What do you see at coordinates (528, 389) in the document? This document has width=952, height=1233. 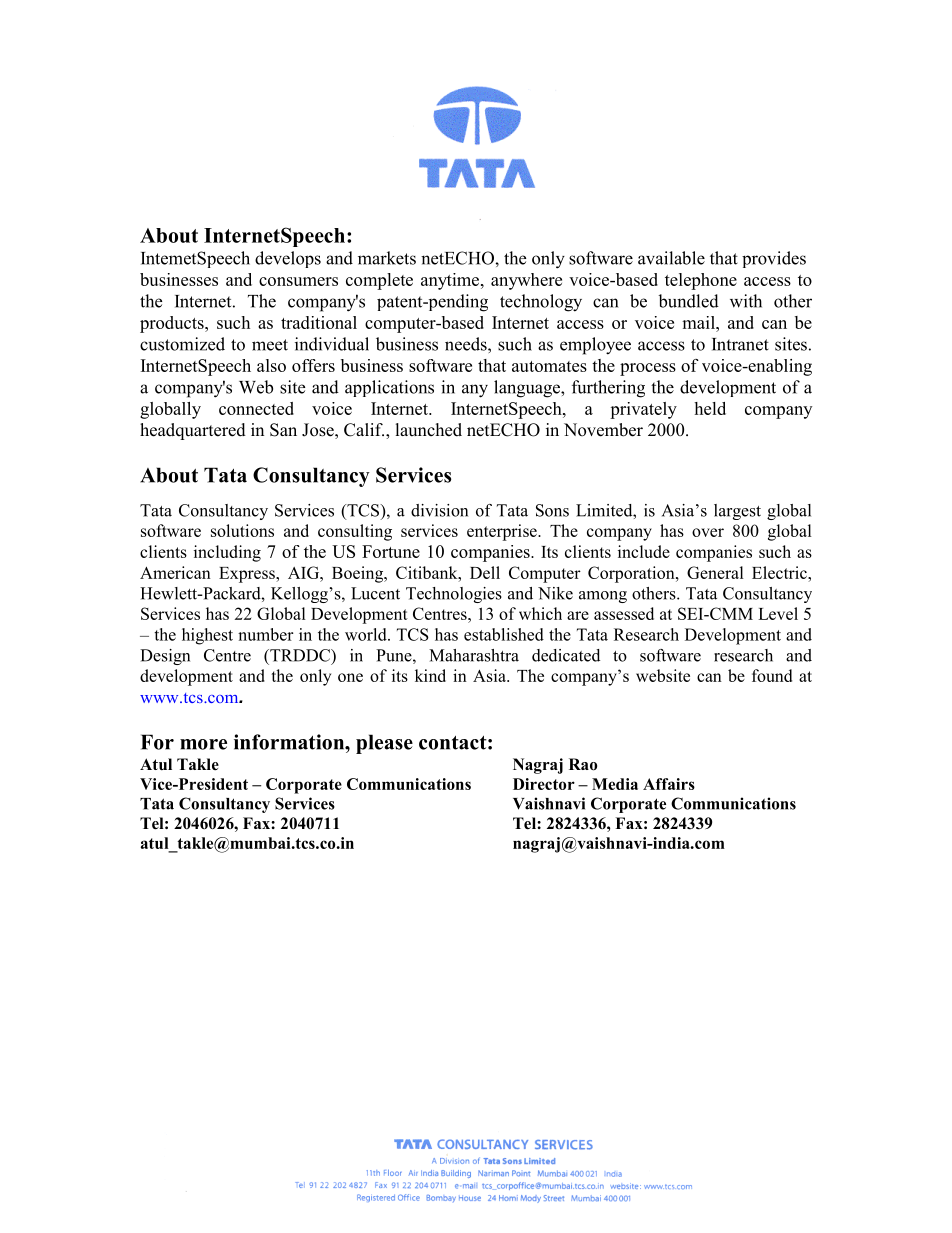 I see `language` at bounding box center [528, 389].
